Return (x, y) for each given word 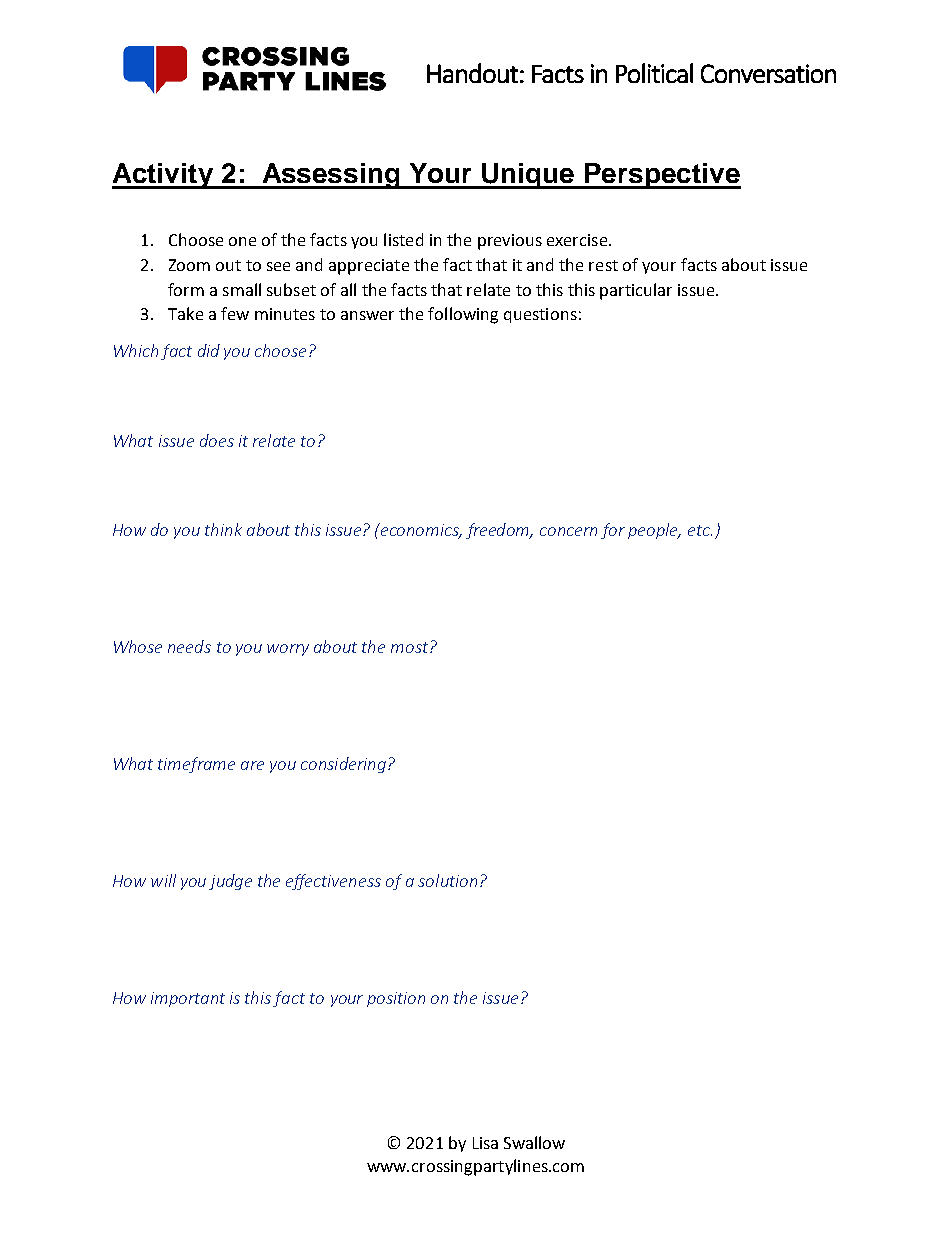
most (411, 647)
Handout (472, 73)
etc (700, 530)
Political (654, 73)
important (188, 999)
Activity (163, 176)
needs (189, 646)
